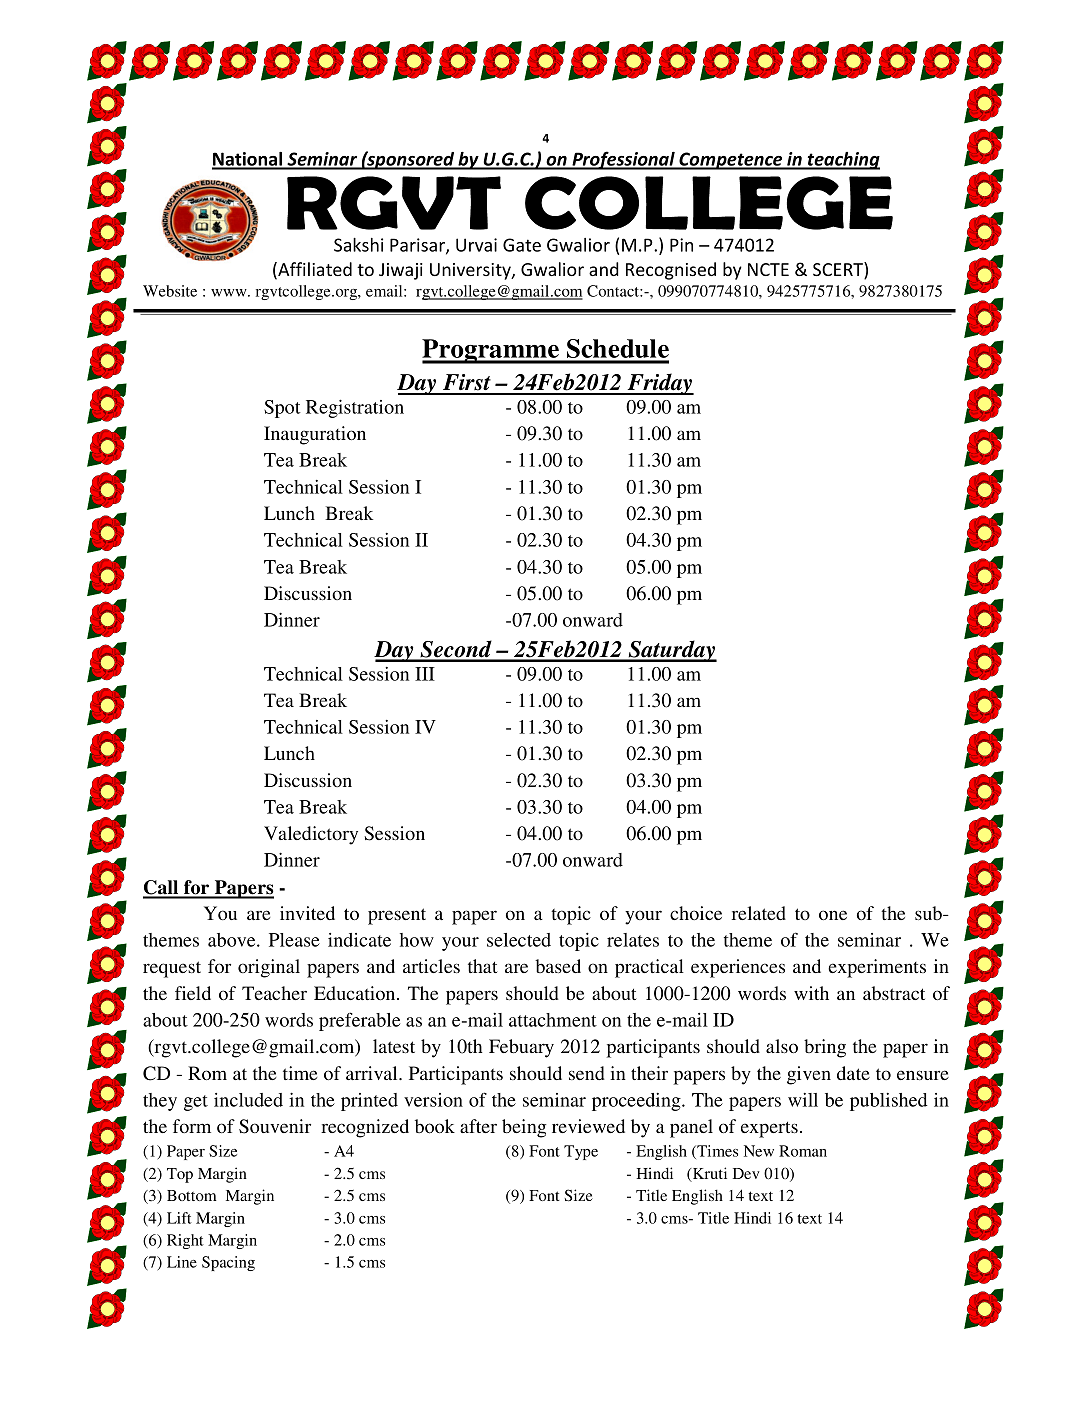 The height and width of the screenshot is (1412, 1091). Describe the element at coordinates (192, 1195) in the screenshot. I see `Bottom` at that location.
